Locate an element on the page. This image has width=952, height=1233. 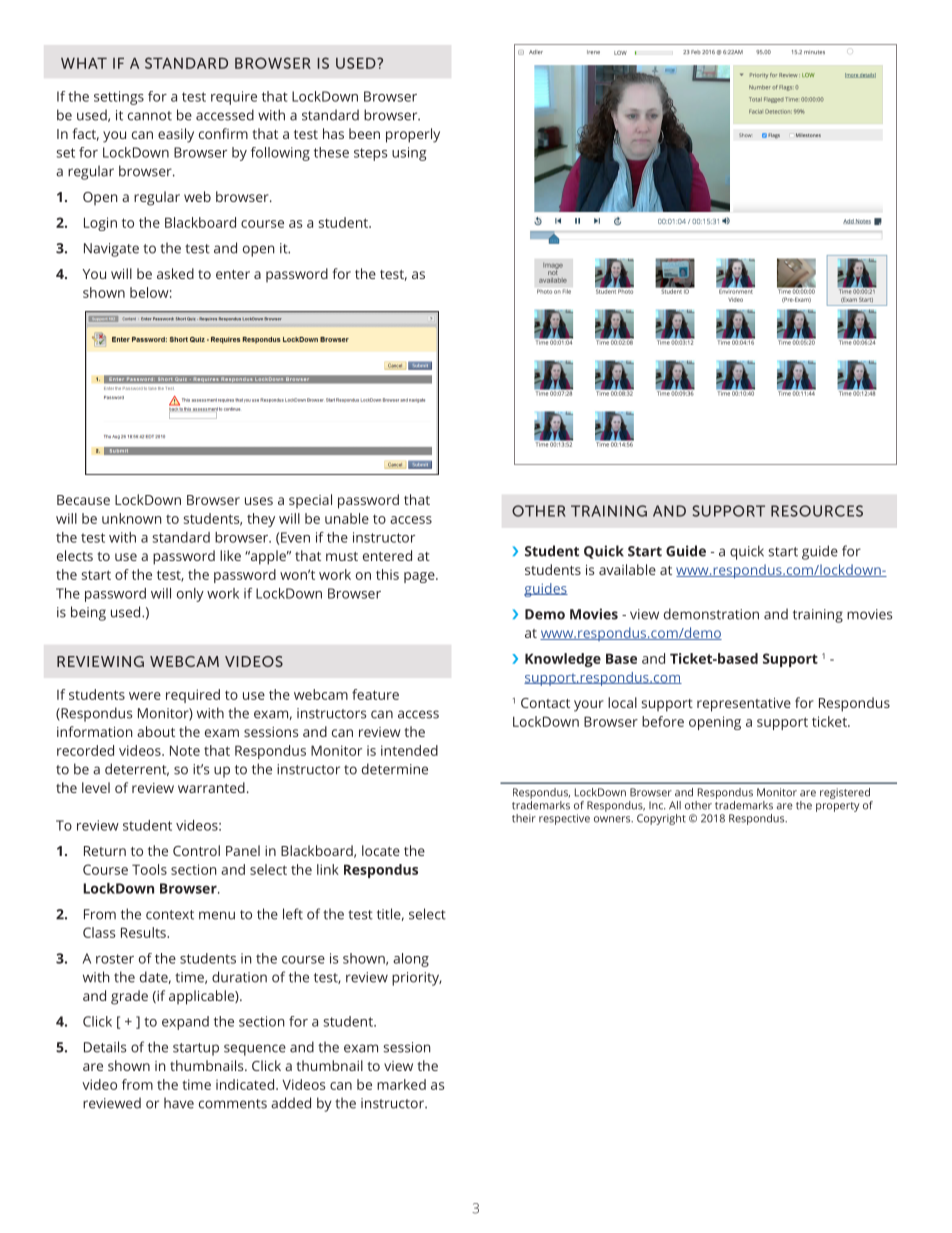
have is located at coordinates (179, 1103).
